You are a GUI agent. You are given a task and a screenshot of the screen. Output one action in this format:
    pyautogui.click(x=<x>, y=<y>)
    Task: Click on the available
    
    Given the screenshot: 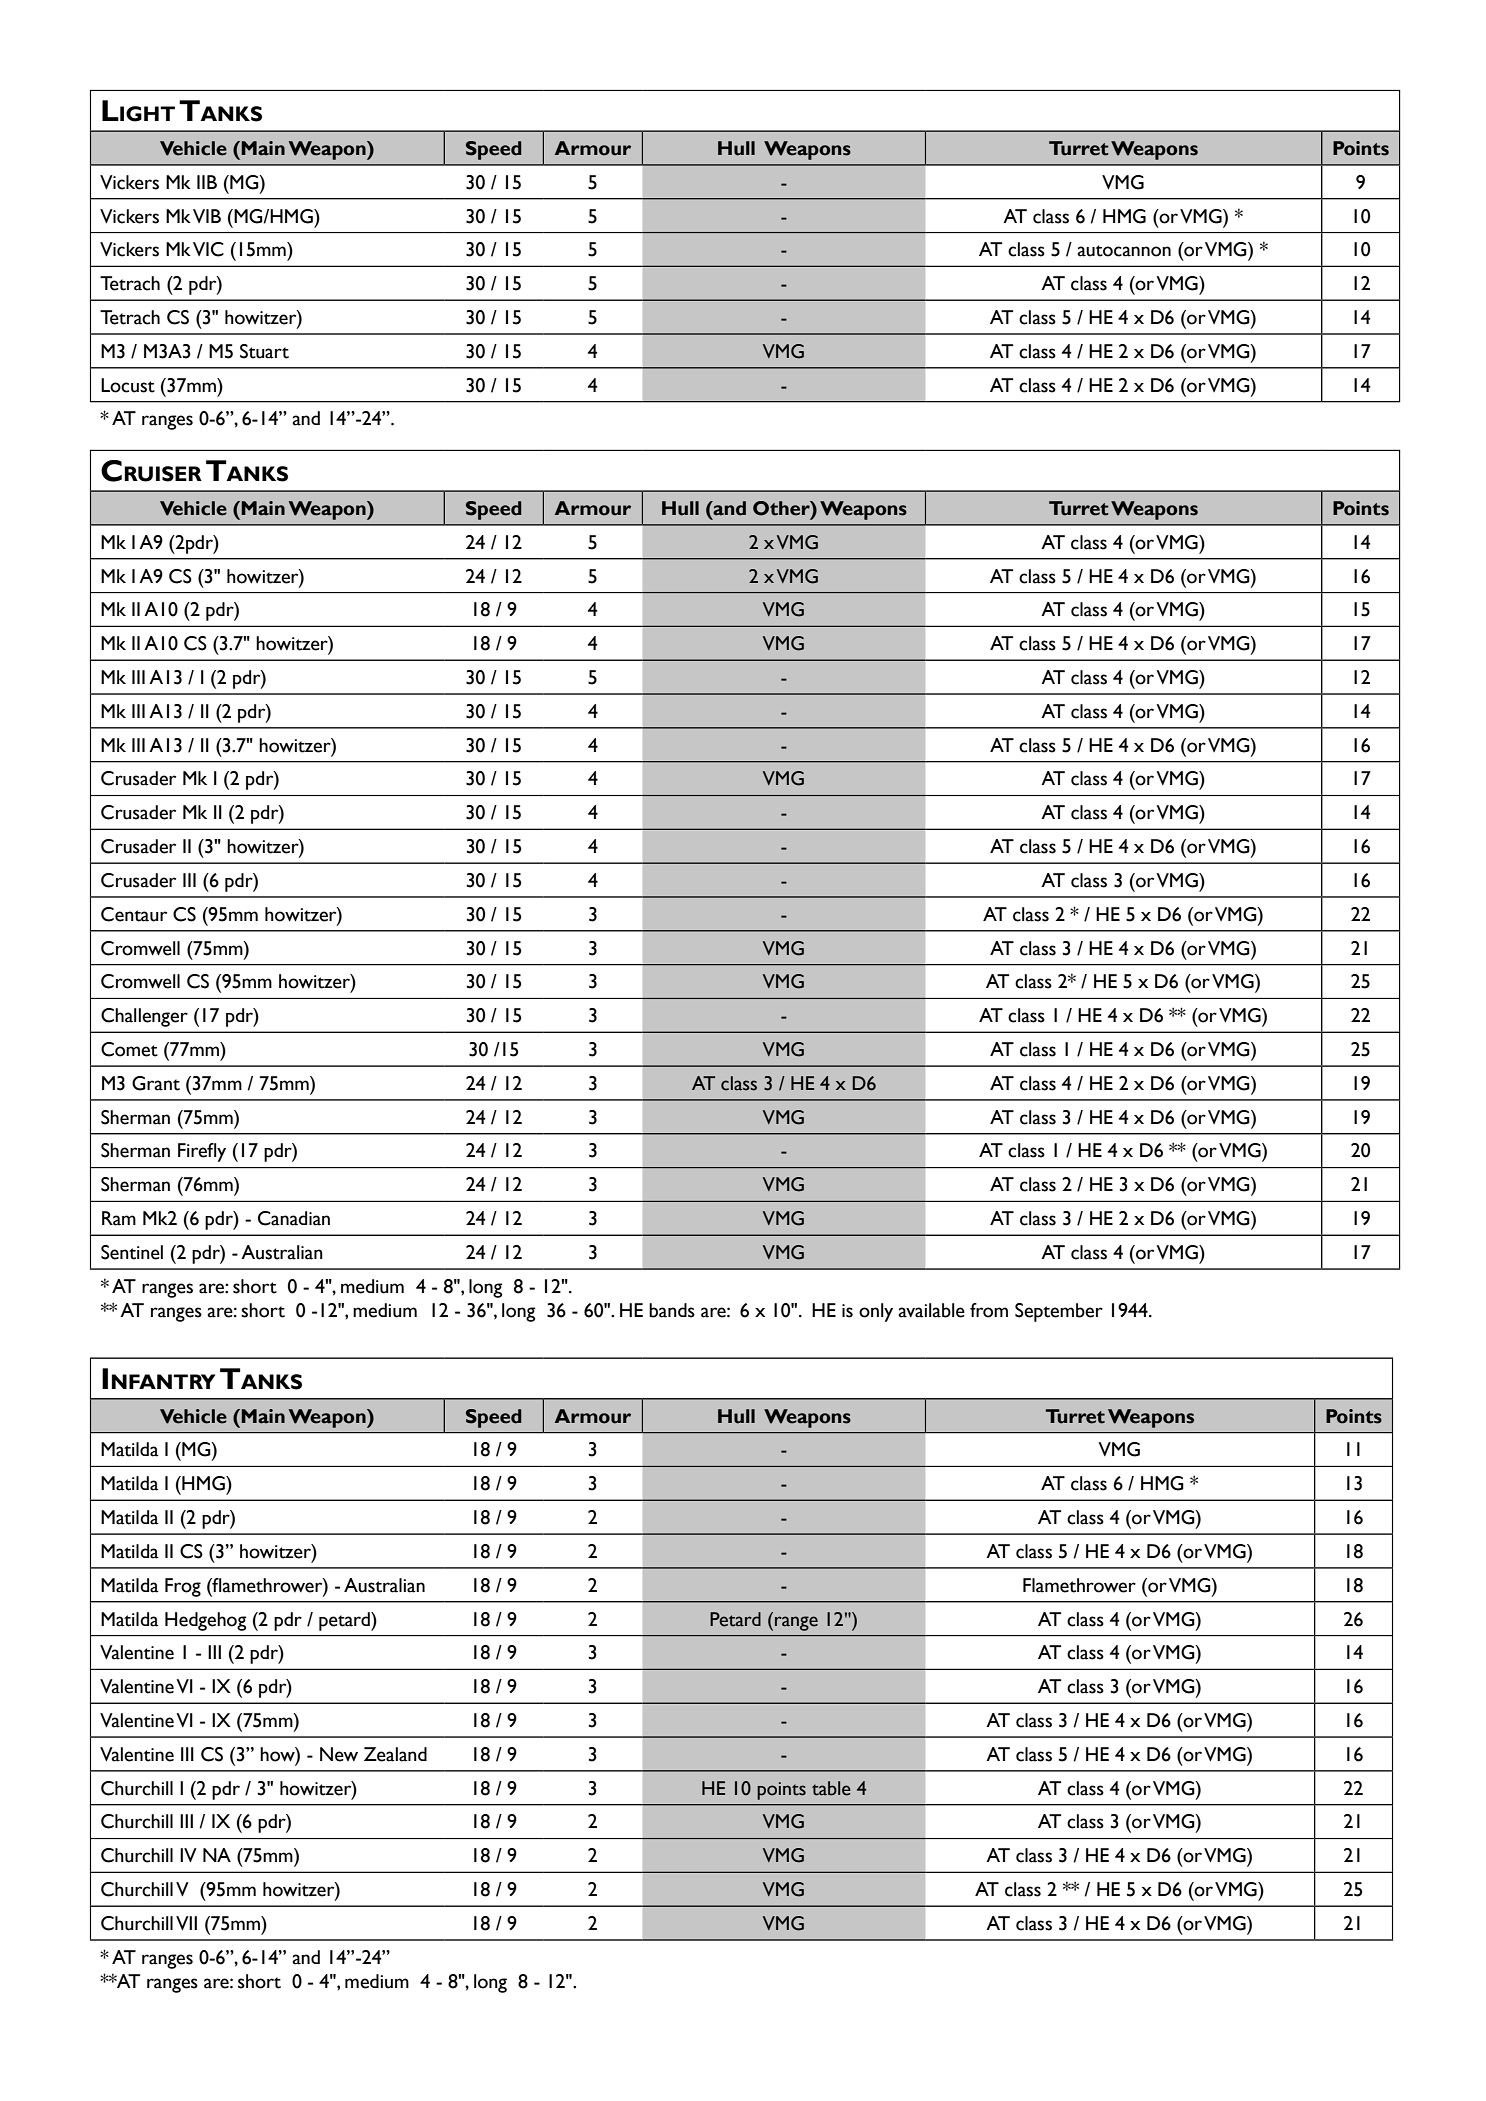 What is the action you would take?
    pyautogui.click(x=931, y=1310)
